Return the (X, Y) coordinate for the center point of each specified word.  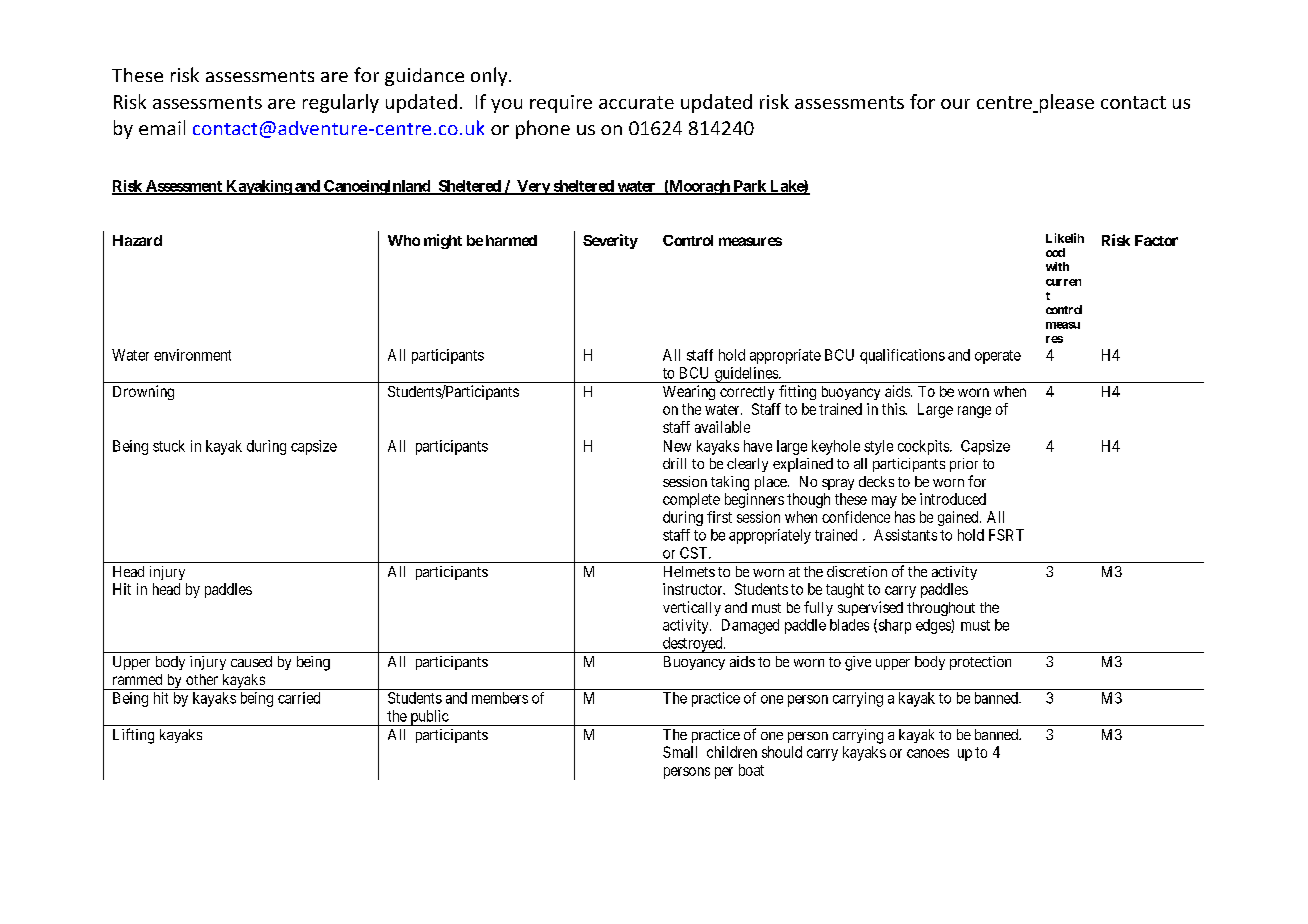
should (782, 752)
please (1065, 103)
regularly (341, 103)
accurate (636, 102)
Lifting (133, 736)
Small (680, 752)
